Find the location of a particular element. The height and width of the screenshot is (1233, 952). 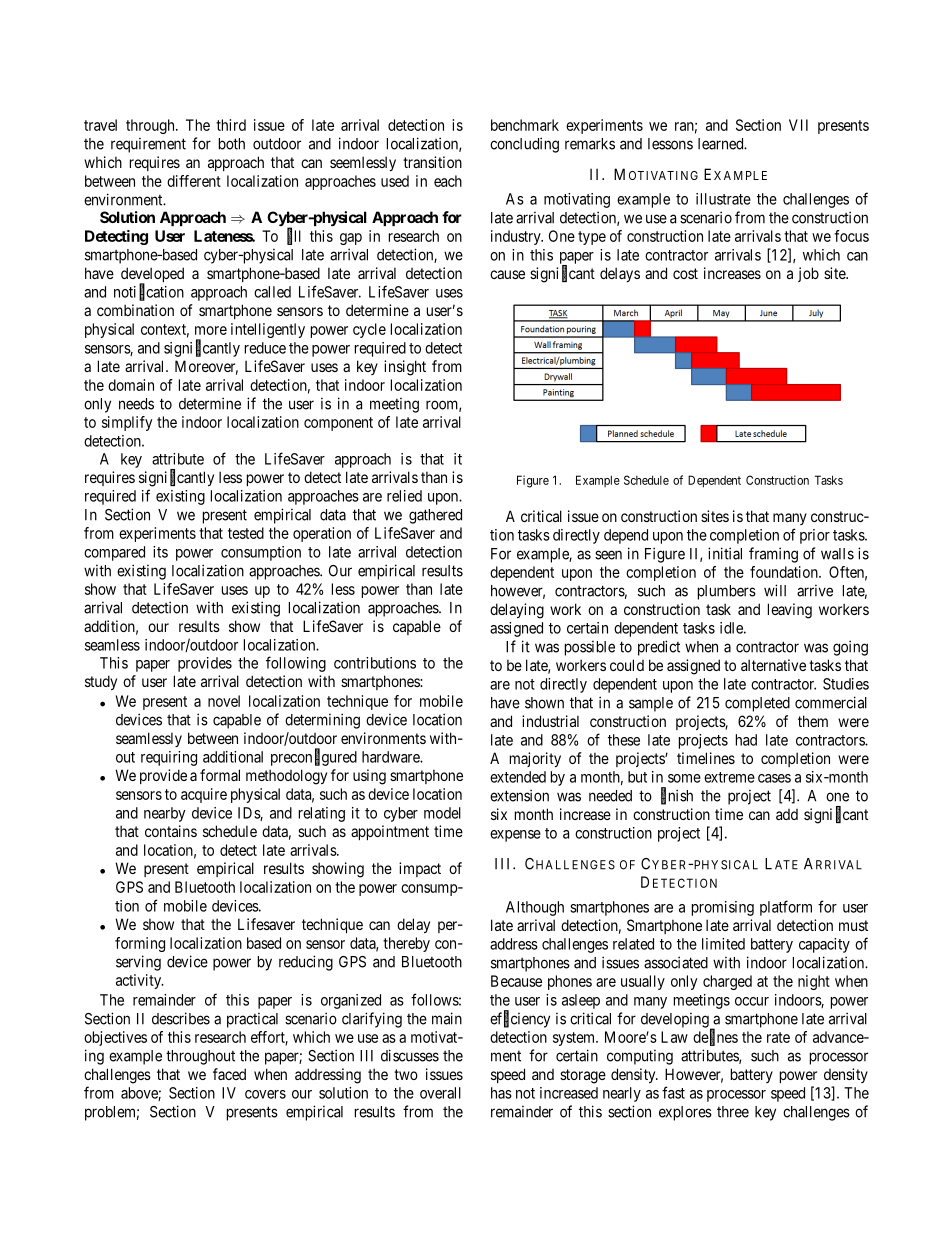

platform is located at coordinates (786, 908).
